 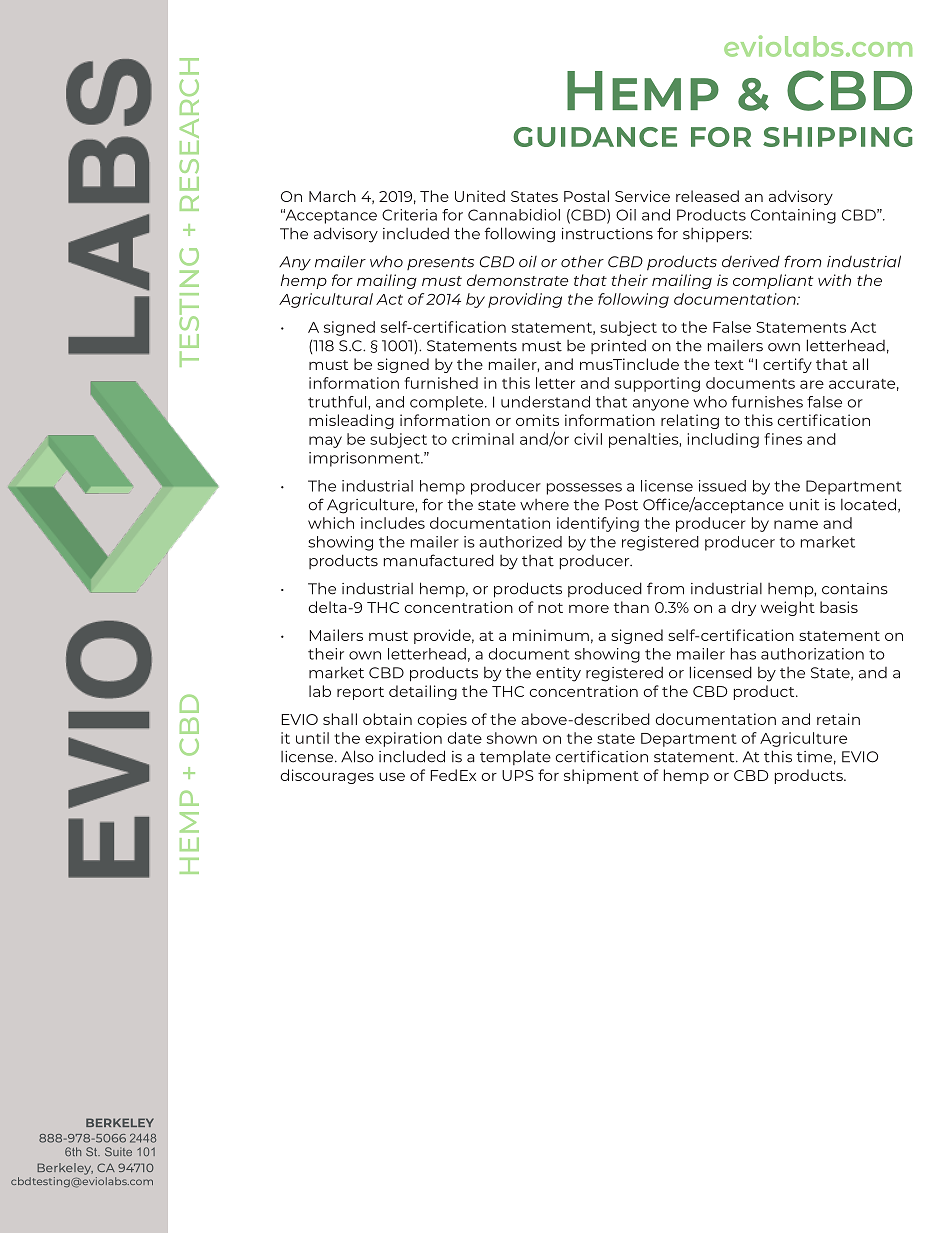 What do you see at coordinates (793, 216) in the page?
I see `Containing` at bounding box center [793, 216].
